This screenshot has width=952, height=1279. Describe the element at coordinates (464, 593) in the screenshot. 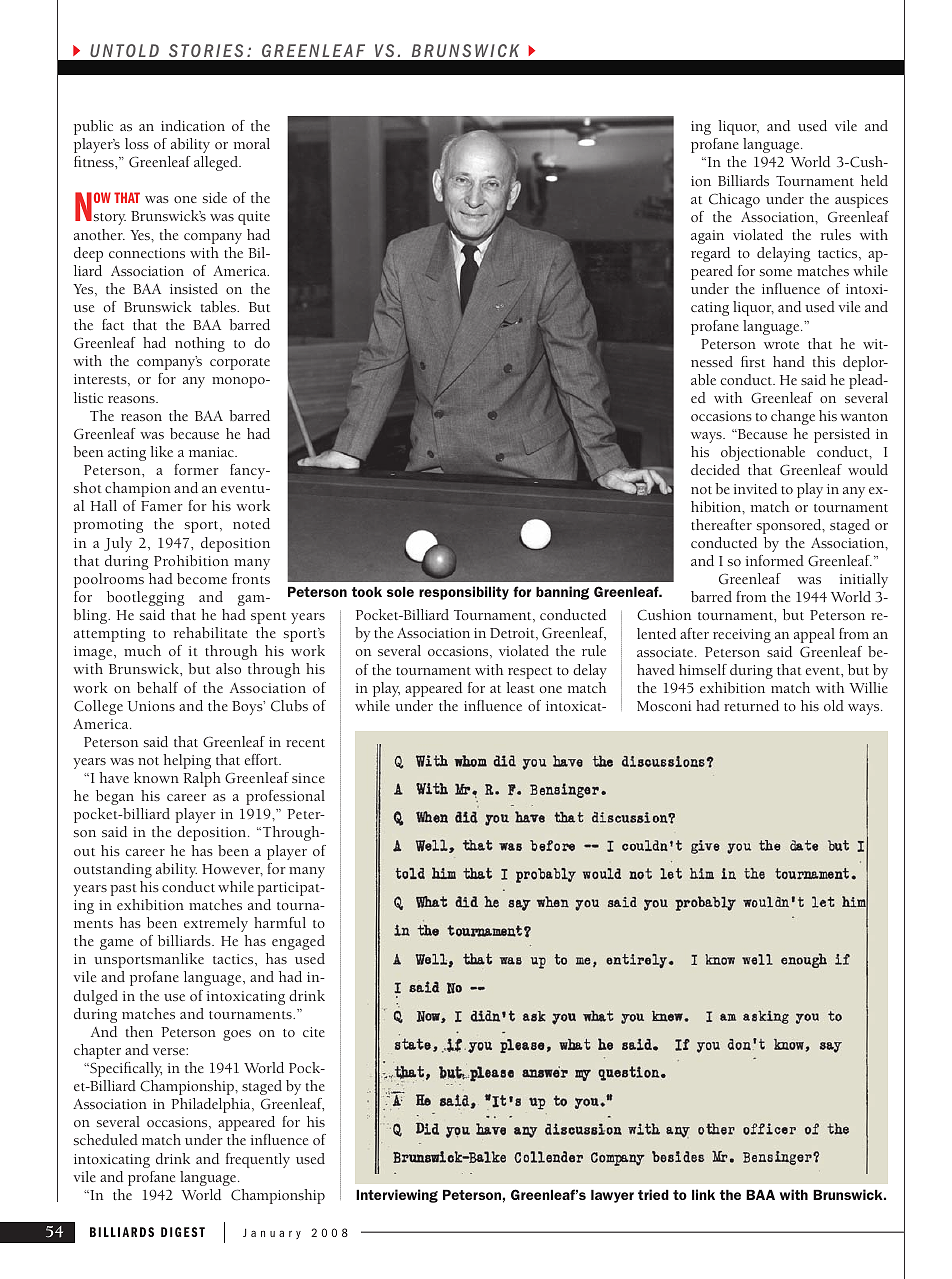

I see `responsibility` at that location.
